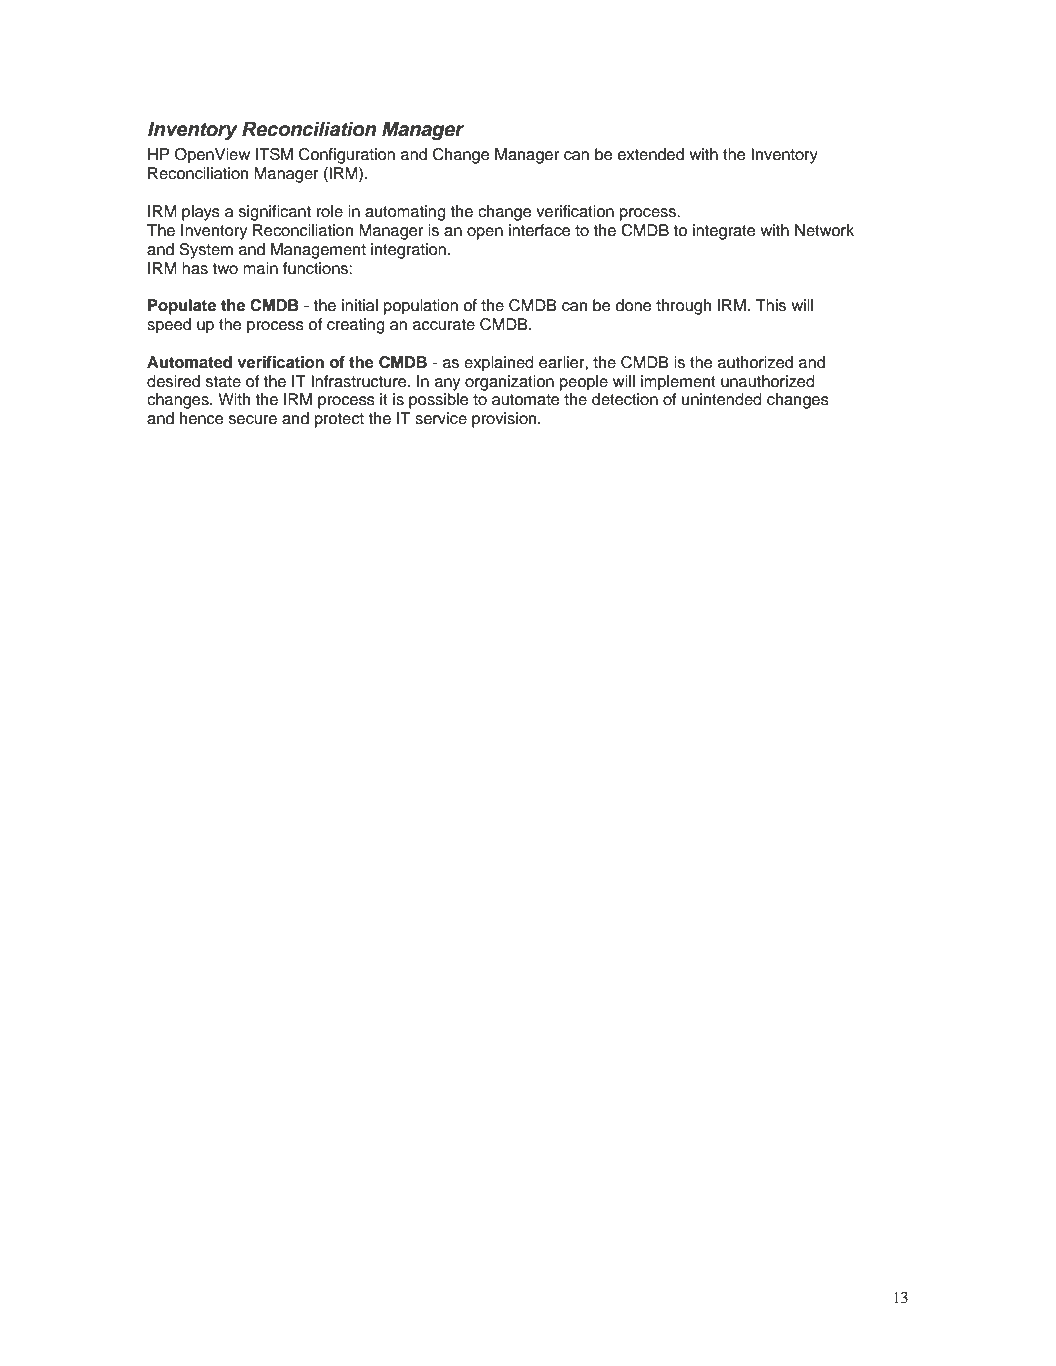 Image resolution: width=1056 pixels, height=1366 pixels. Describe the element at coordinates (771, 305) in the screenshot. I see `This` at that location.
